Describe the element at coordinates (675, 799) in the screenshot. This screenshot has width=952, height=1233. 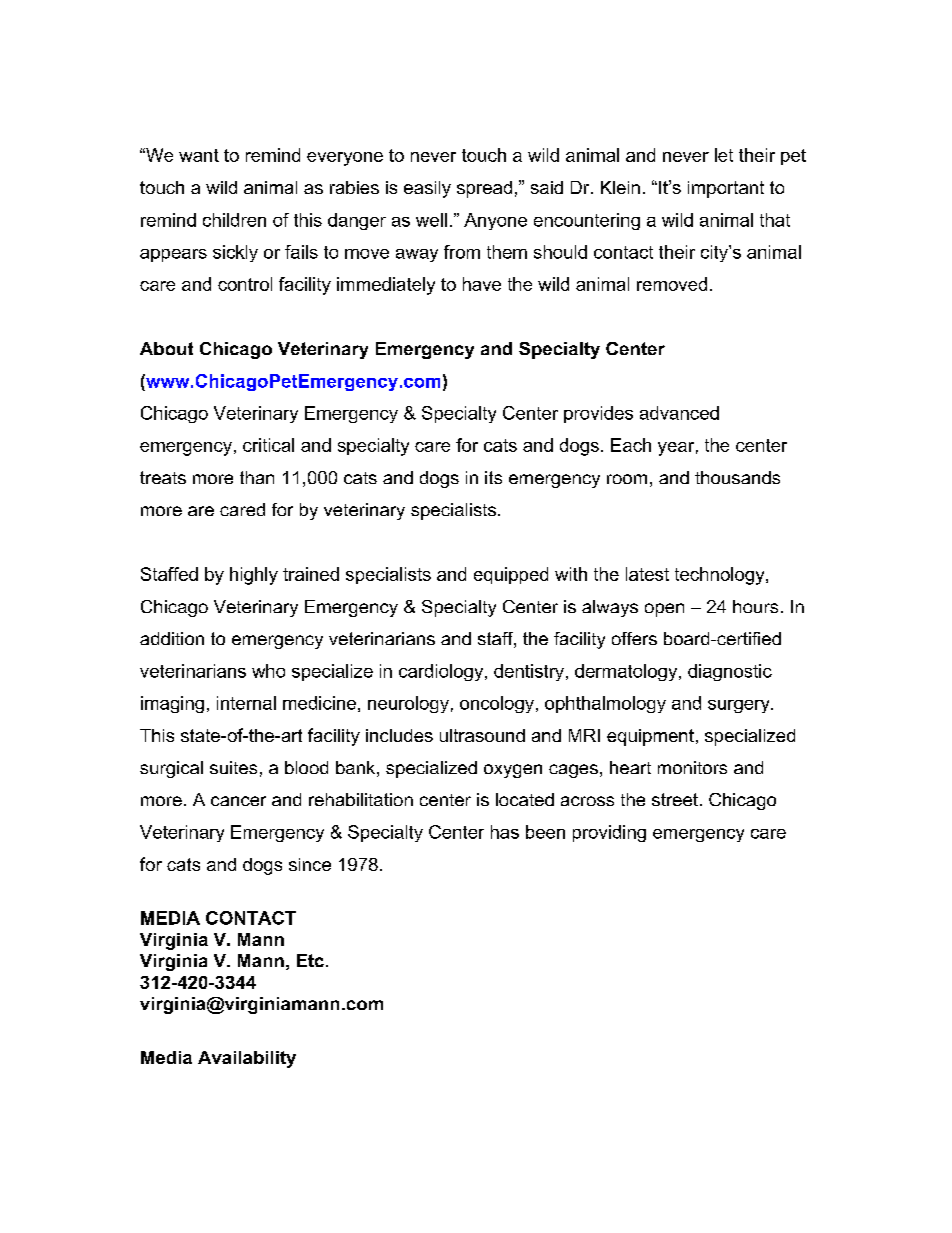
I see `street` at that location.
